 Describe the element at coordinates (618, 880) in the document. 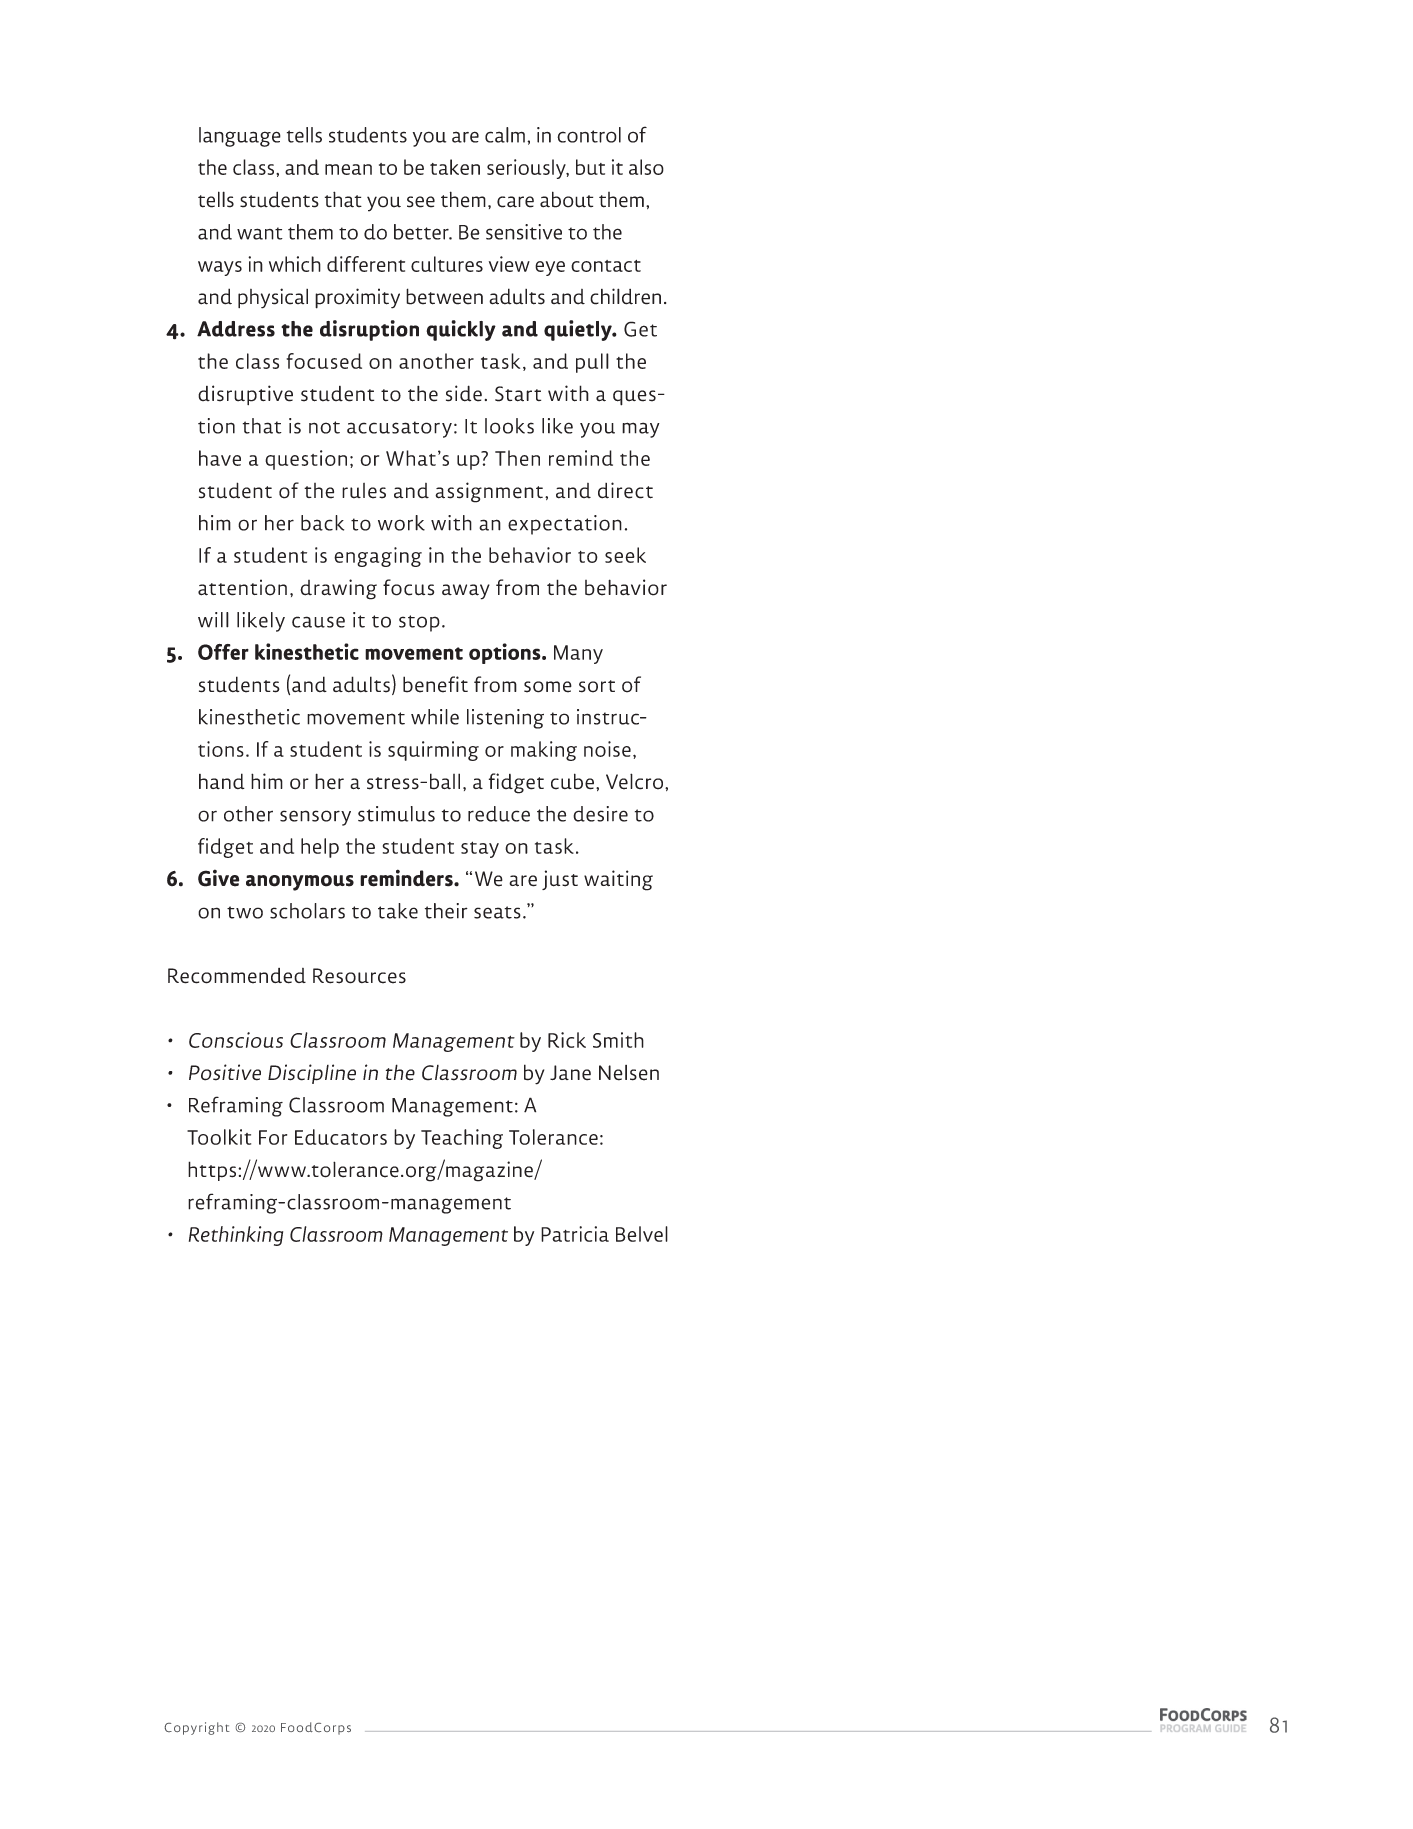

I see `waiting` at that location.
